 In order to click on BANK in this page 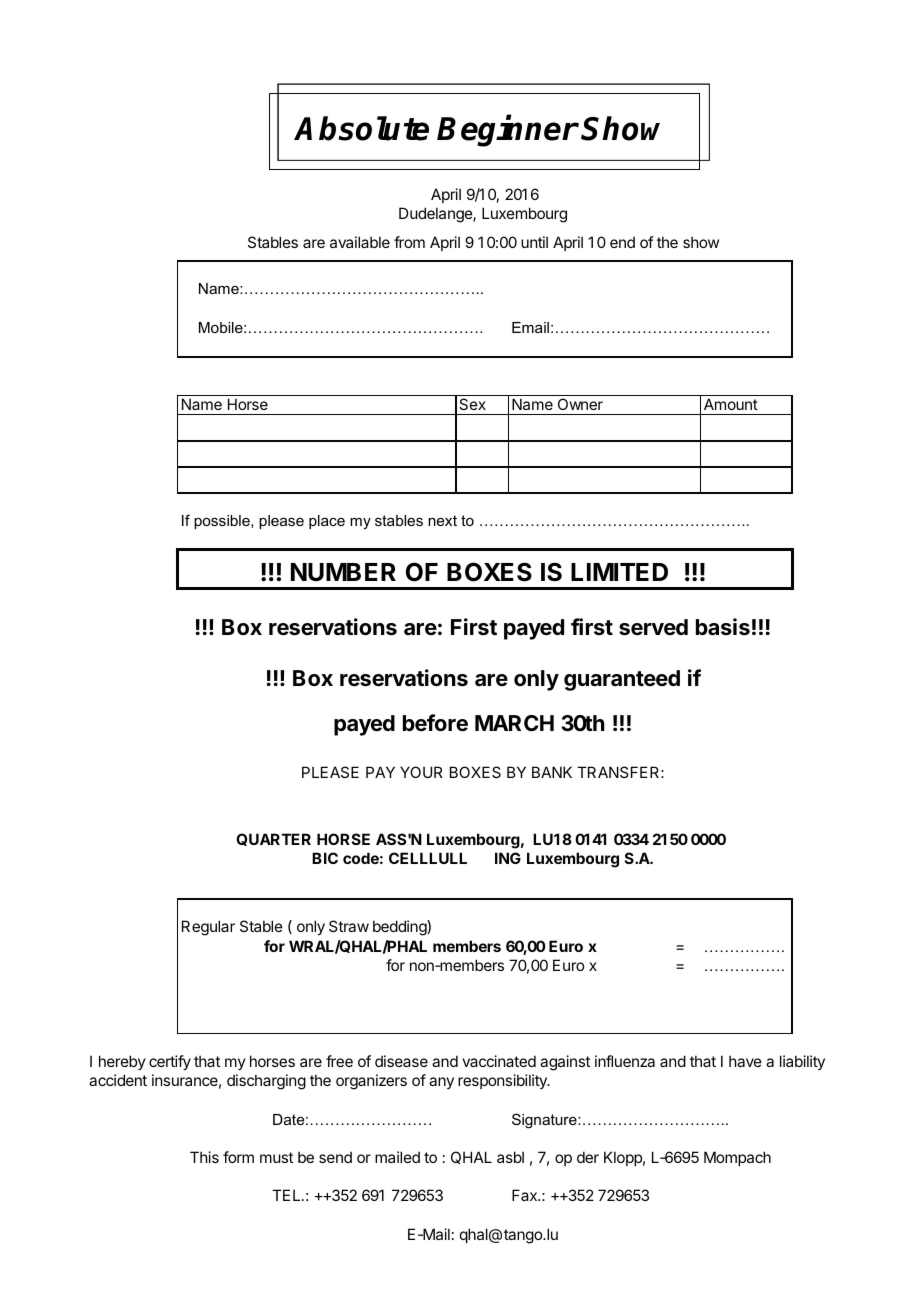, I will do `click(552, 772)`.
